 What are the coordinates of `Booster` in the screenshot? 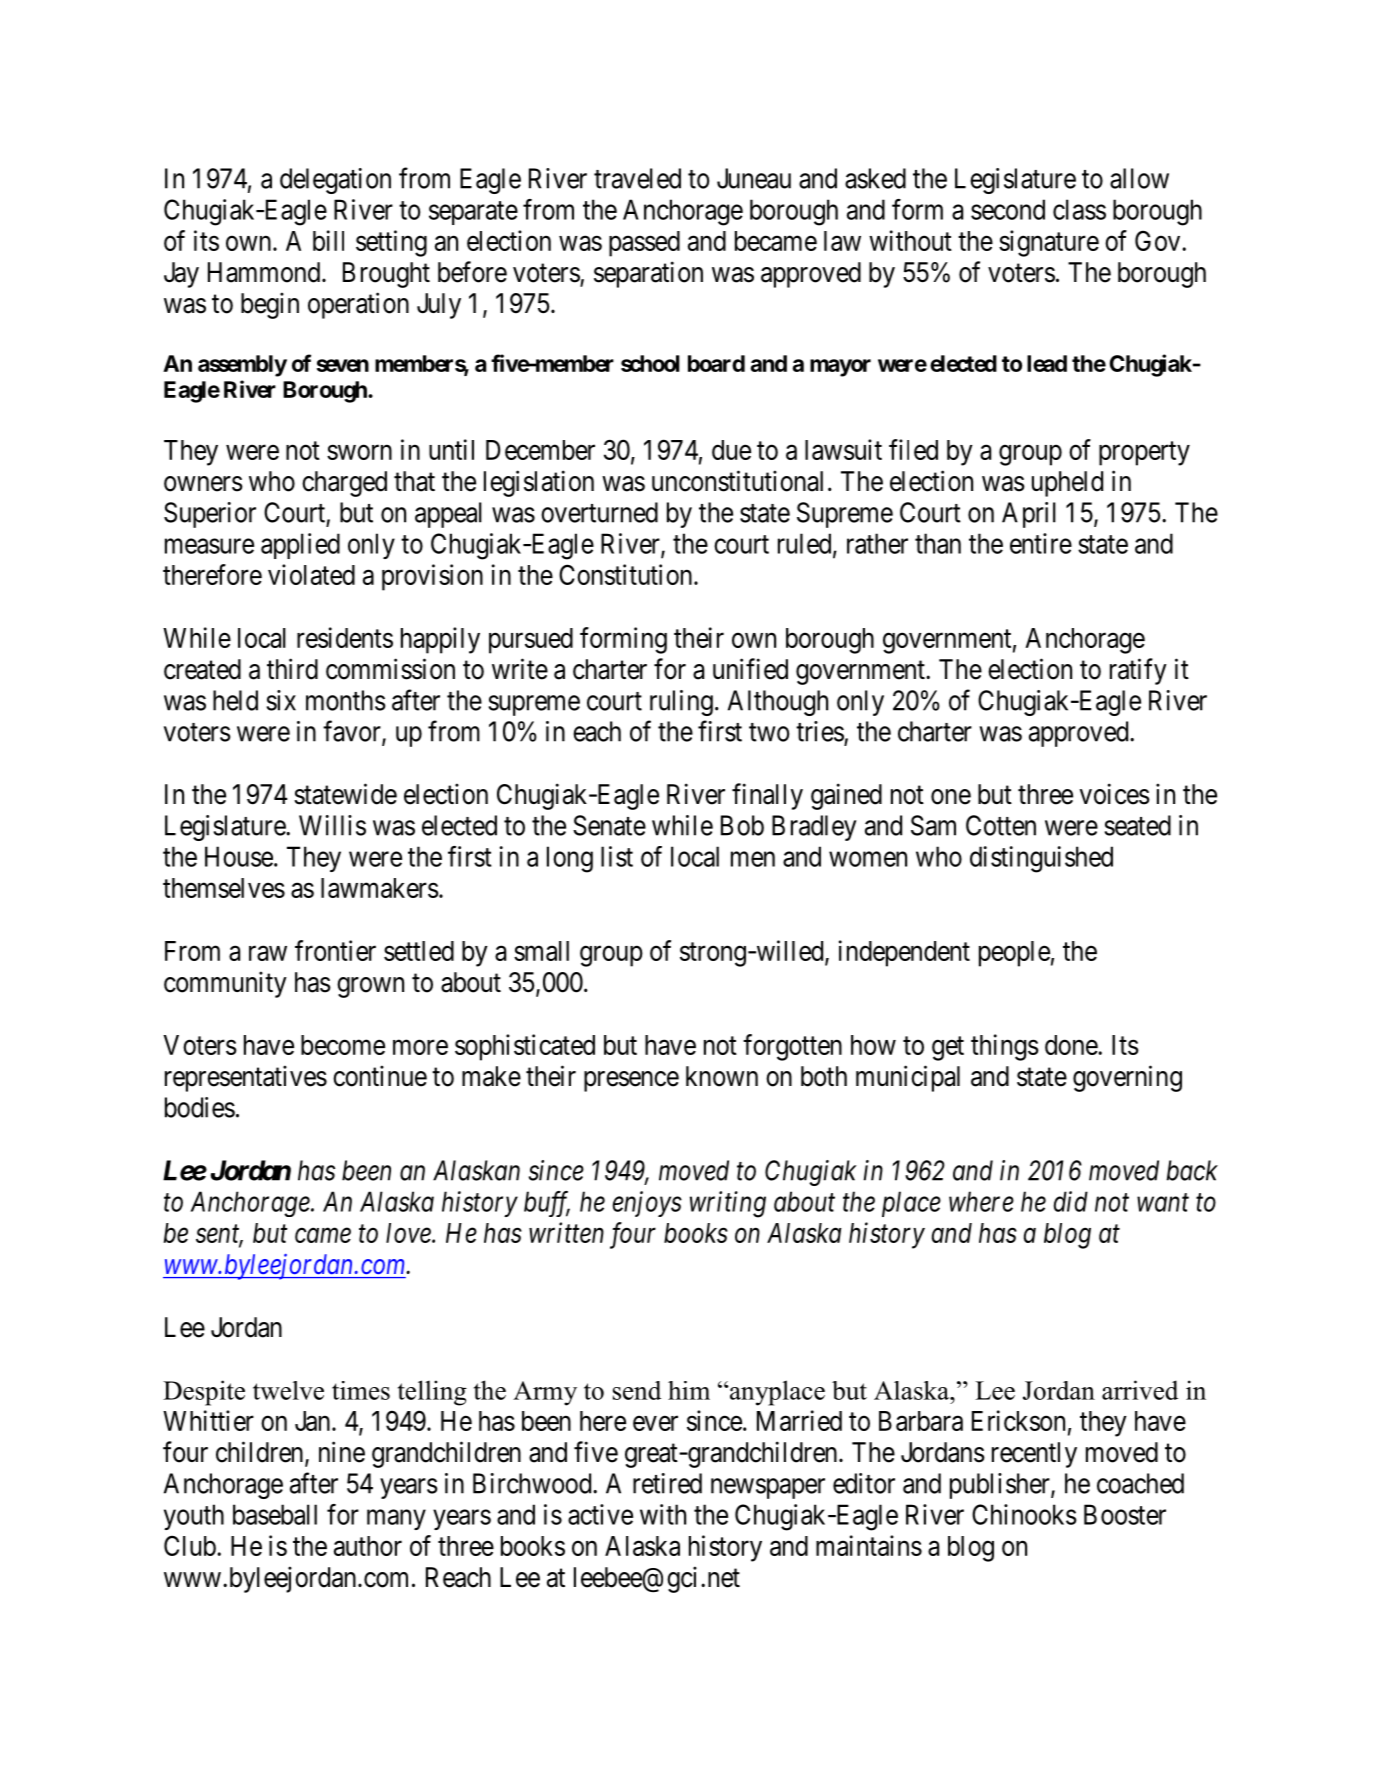 It's located at (1125, 1514).
